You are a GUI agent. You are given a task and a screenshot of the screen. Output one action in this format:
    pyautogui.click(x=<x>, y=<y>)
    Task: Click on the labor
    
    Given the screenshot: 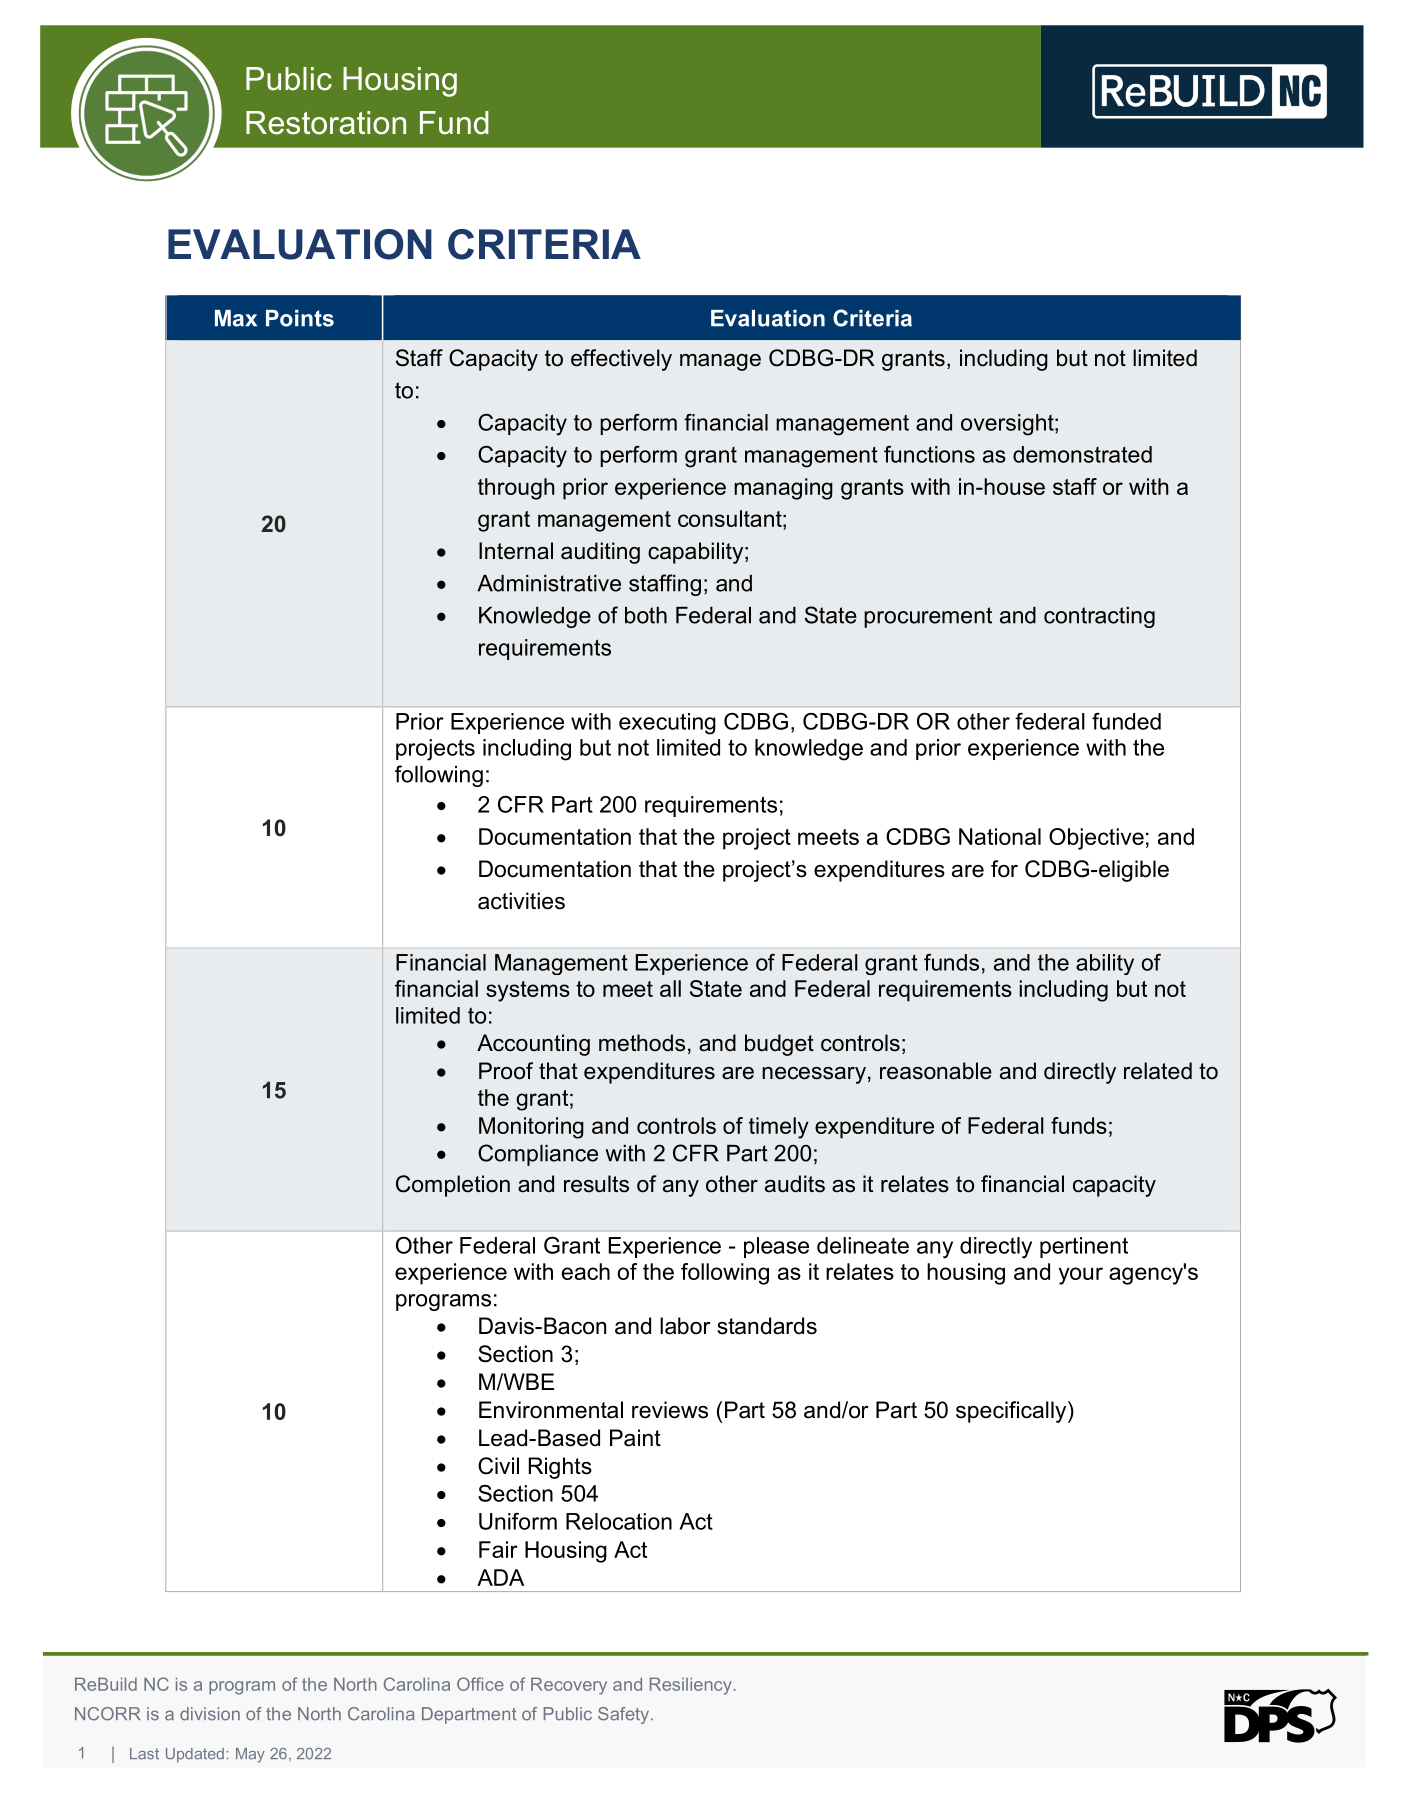 What is the action you would take?
    pyautogui.click(x=685, y=1326)
